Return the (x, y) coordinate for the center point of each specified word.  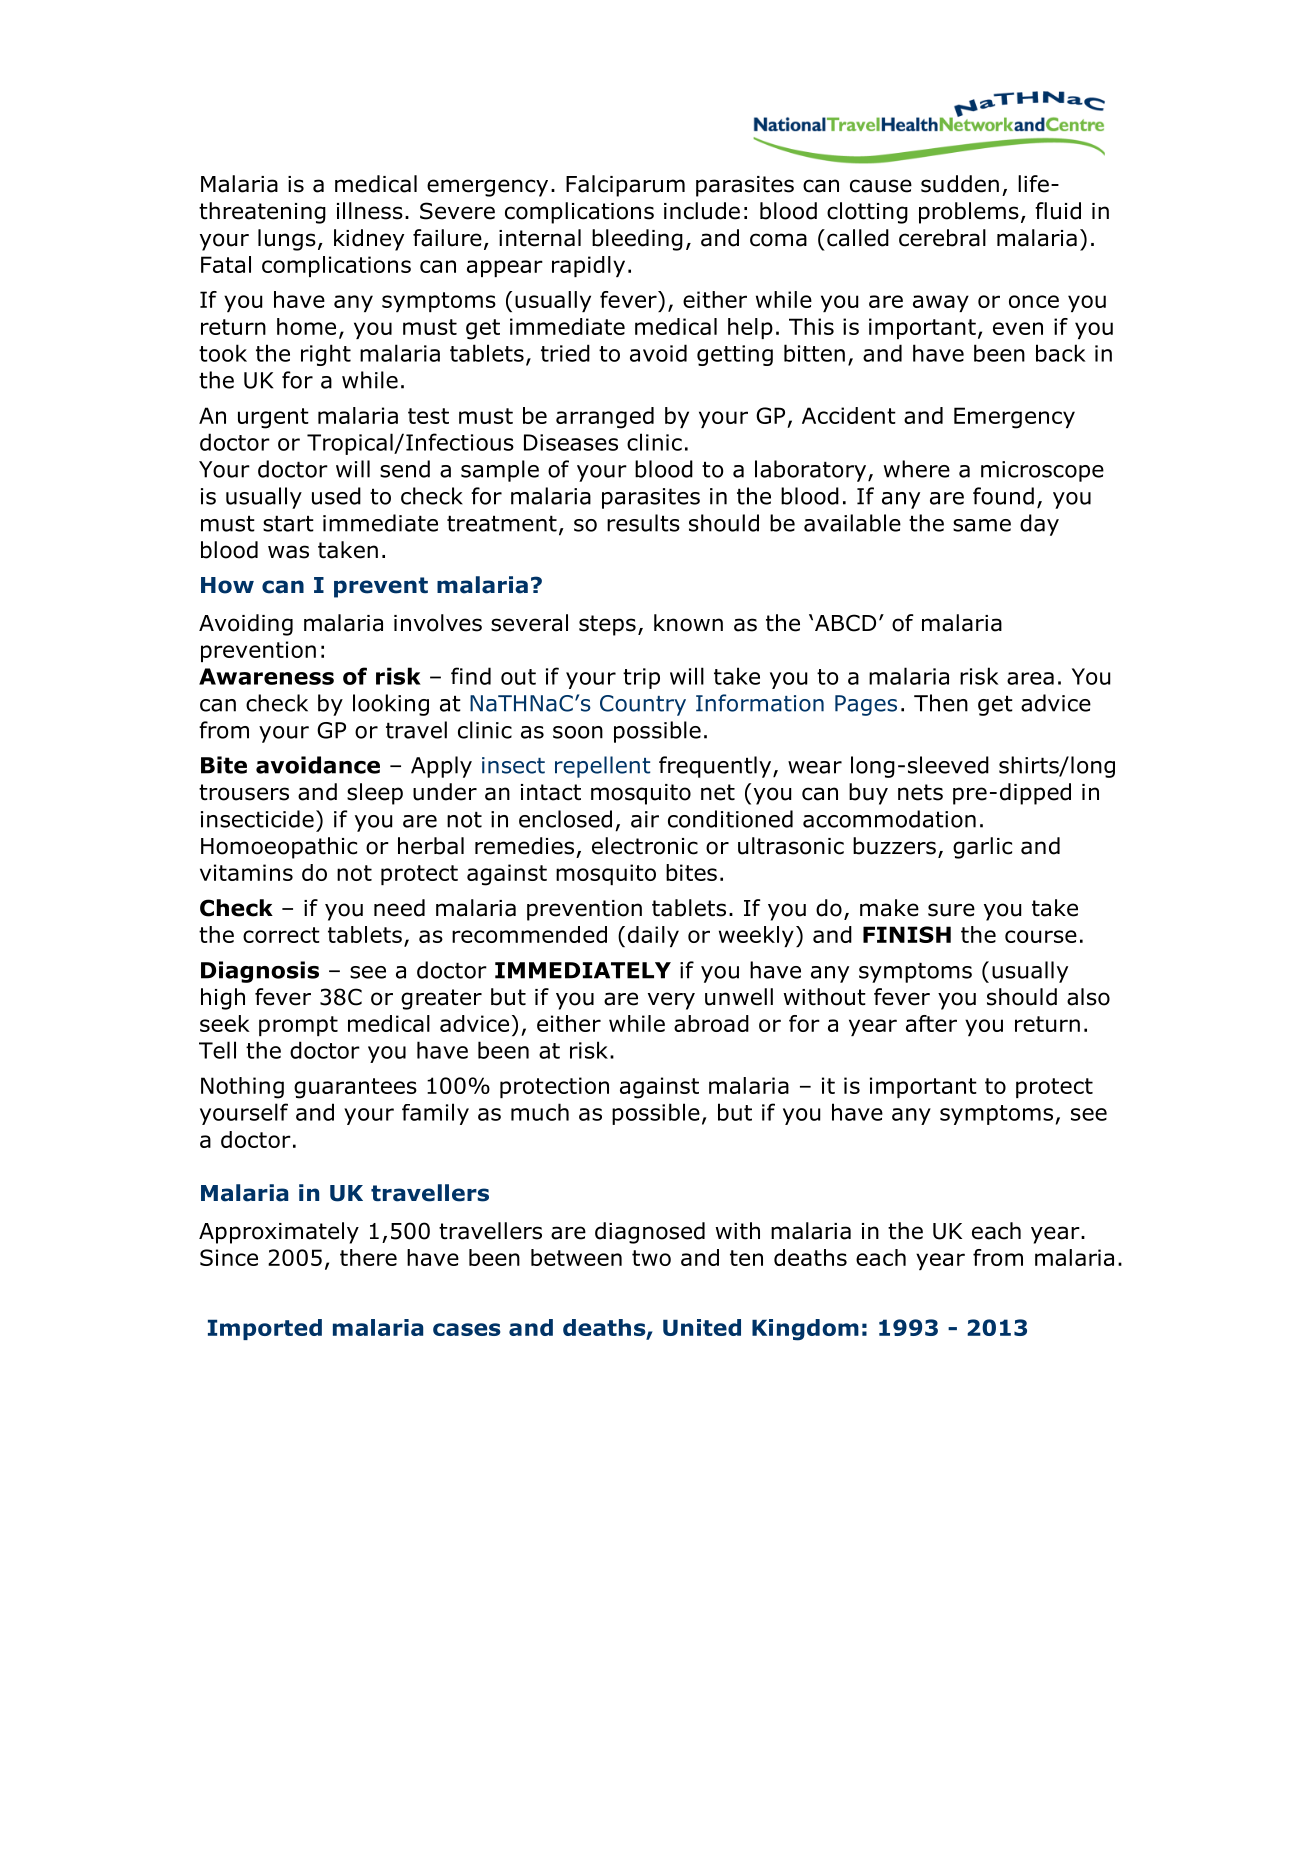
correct (281, 935)
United (702, 1327)
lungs (287, 240)
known (688, 623)
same (982, 525)
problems (969, 213)
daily (653, 936)
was (288, 552)
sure (951, 910)
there (368, 1257)
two (651, 1258)
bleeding (637, 240)
